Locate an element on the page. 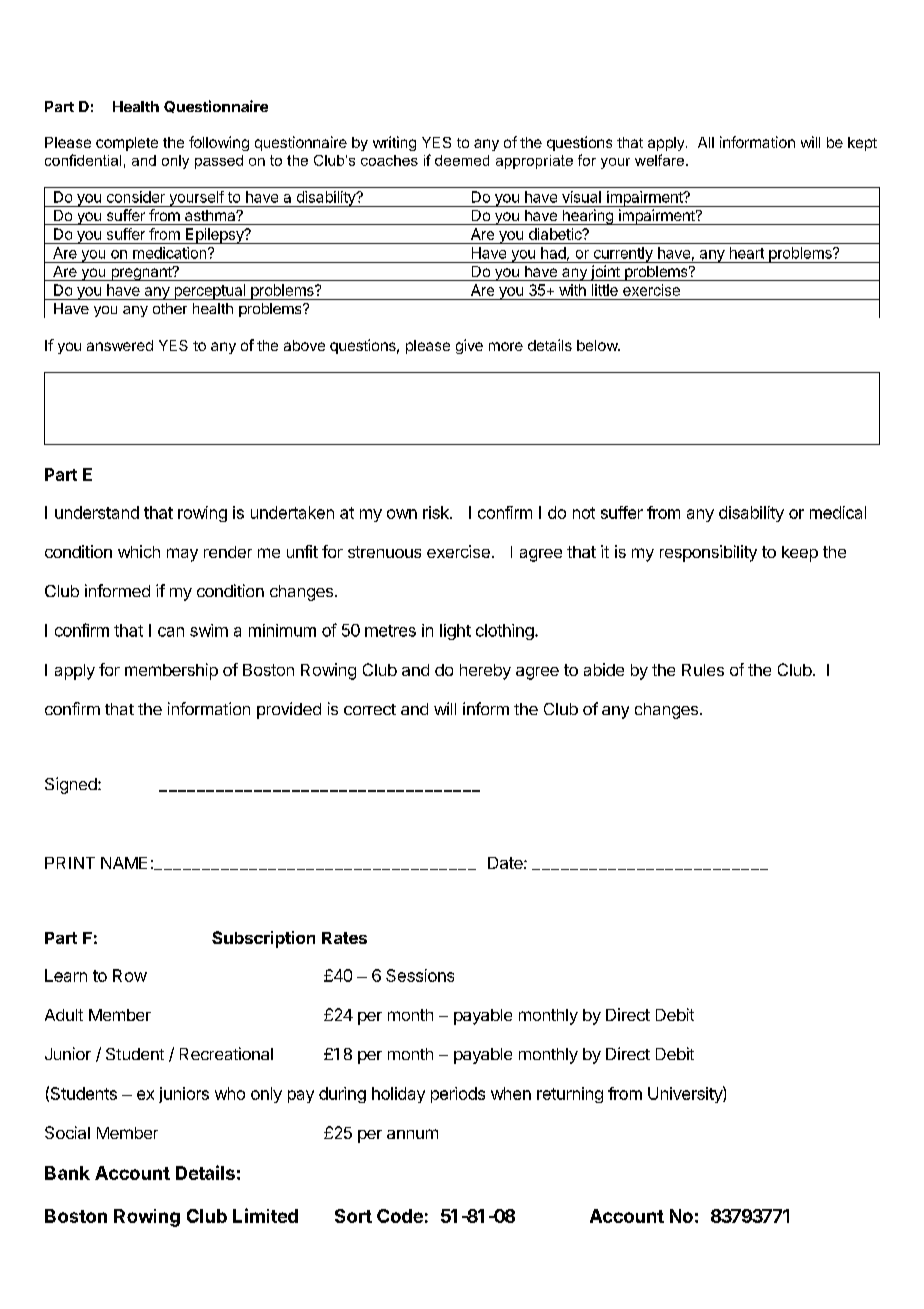 This page has width=924, height=1309. deemed is located at coordinates (462, 160).
